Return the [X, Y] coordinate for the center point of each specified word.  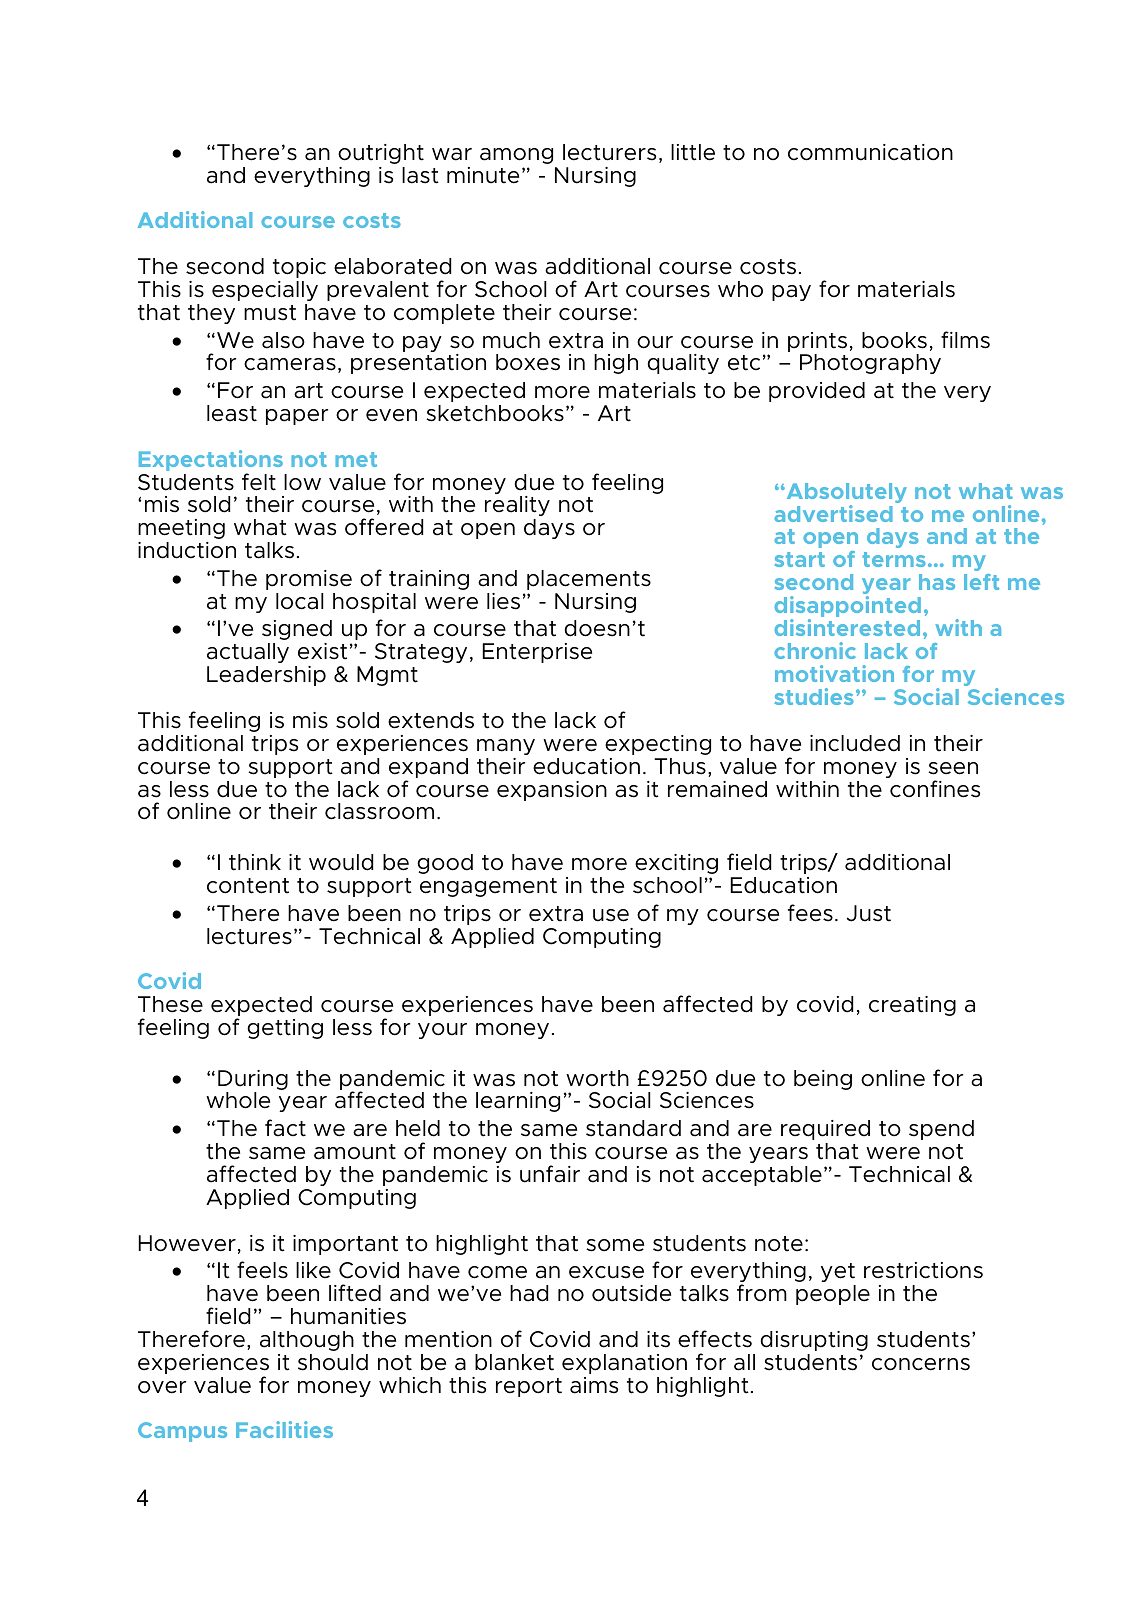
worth [597, 1078]
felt [259, 482]
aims [594, 1385]
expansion [552, 791]
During [253, 1080]
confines [935, 789]
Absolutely [845, 494]
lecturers [609, 152]
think [255, 862]
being [823, 1080]
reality [517, 508]
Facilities [284, 1429]
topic [299, 268]
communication [870, 152]
